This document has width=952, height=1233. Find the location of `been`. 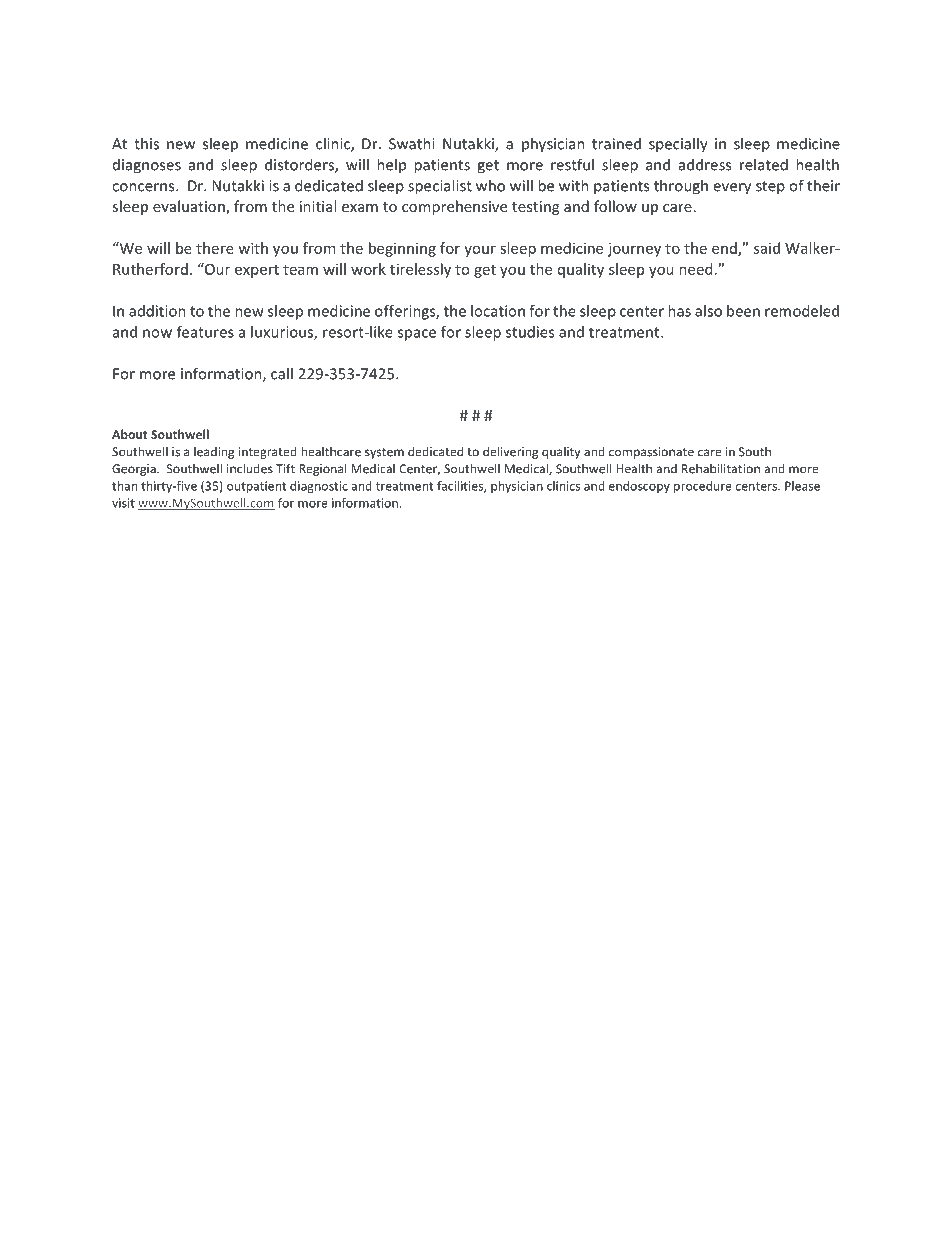

been is located at coordinates (743, 311).
